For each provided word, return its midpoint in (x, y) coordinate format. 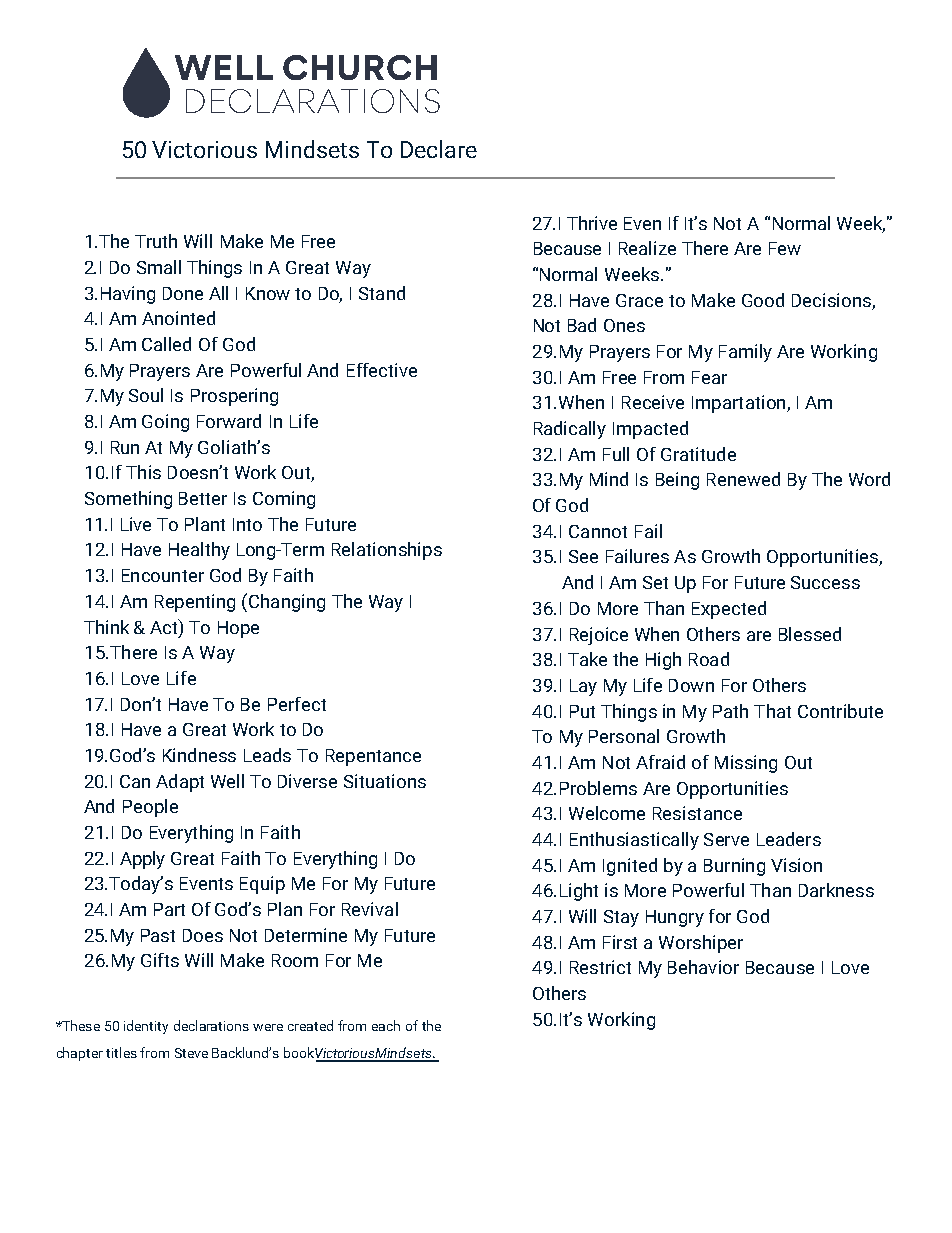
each (386, 1025)
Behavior (703, 967)
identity (146, 1027)
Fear (709, 377)
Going (165, 423)
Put (582, 711)
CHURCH (360, 67)
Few (785, 248)
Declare (439, 149)
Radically (570, 430)
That (772, 711)
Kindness (199, 755)
